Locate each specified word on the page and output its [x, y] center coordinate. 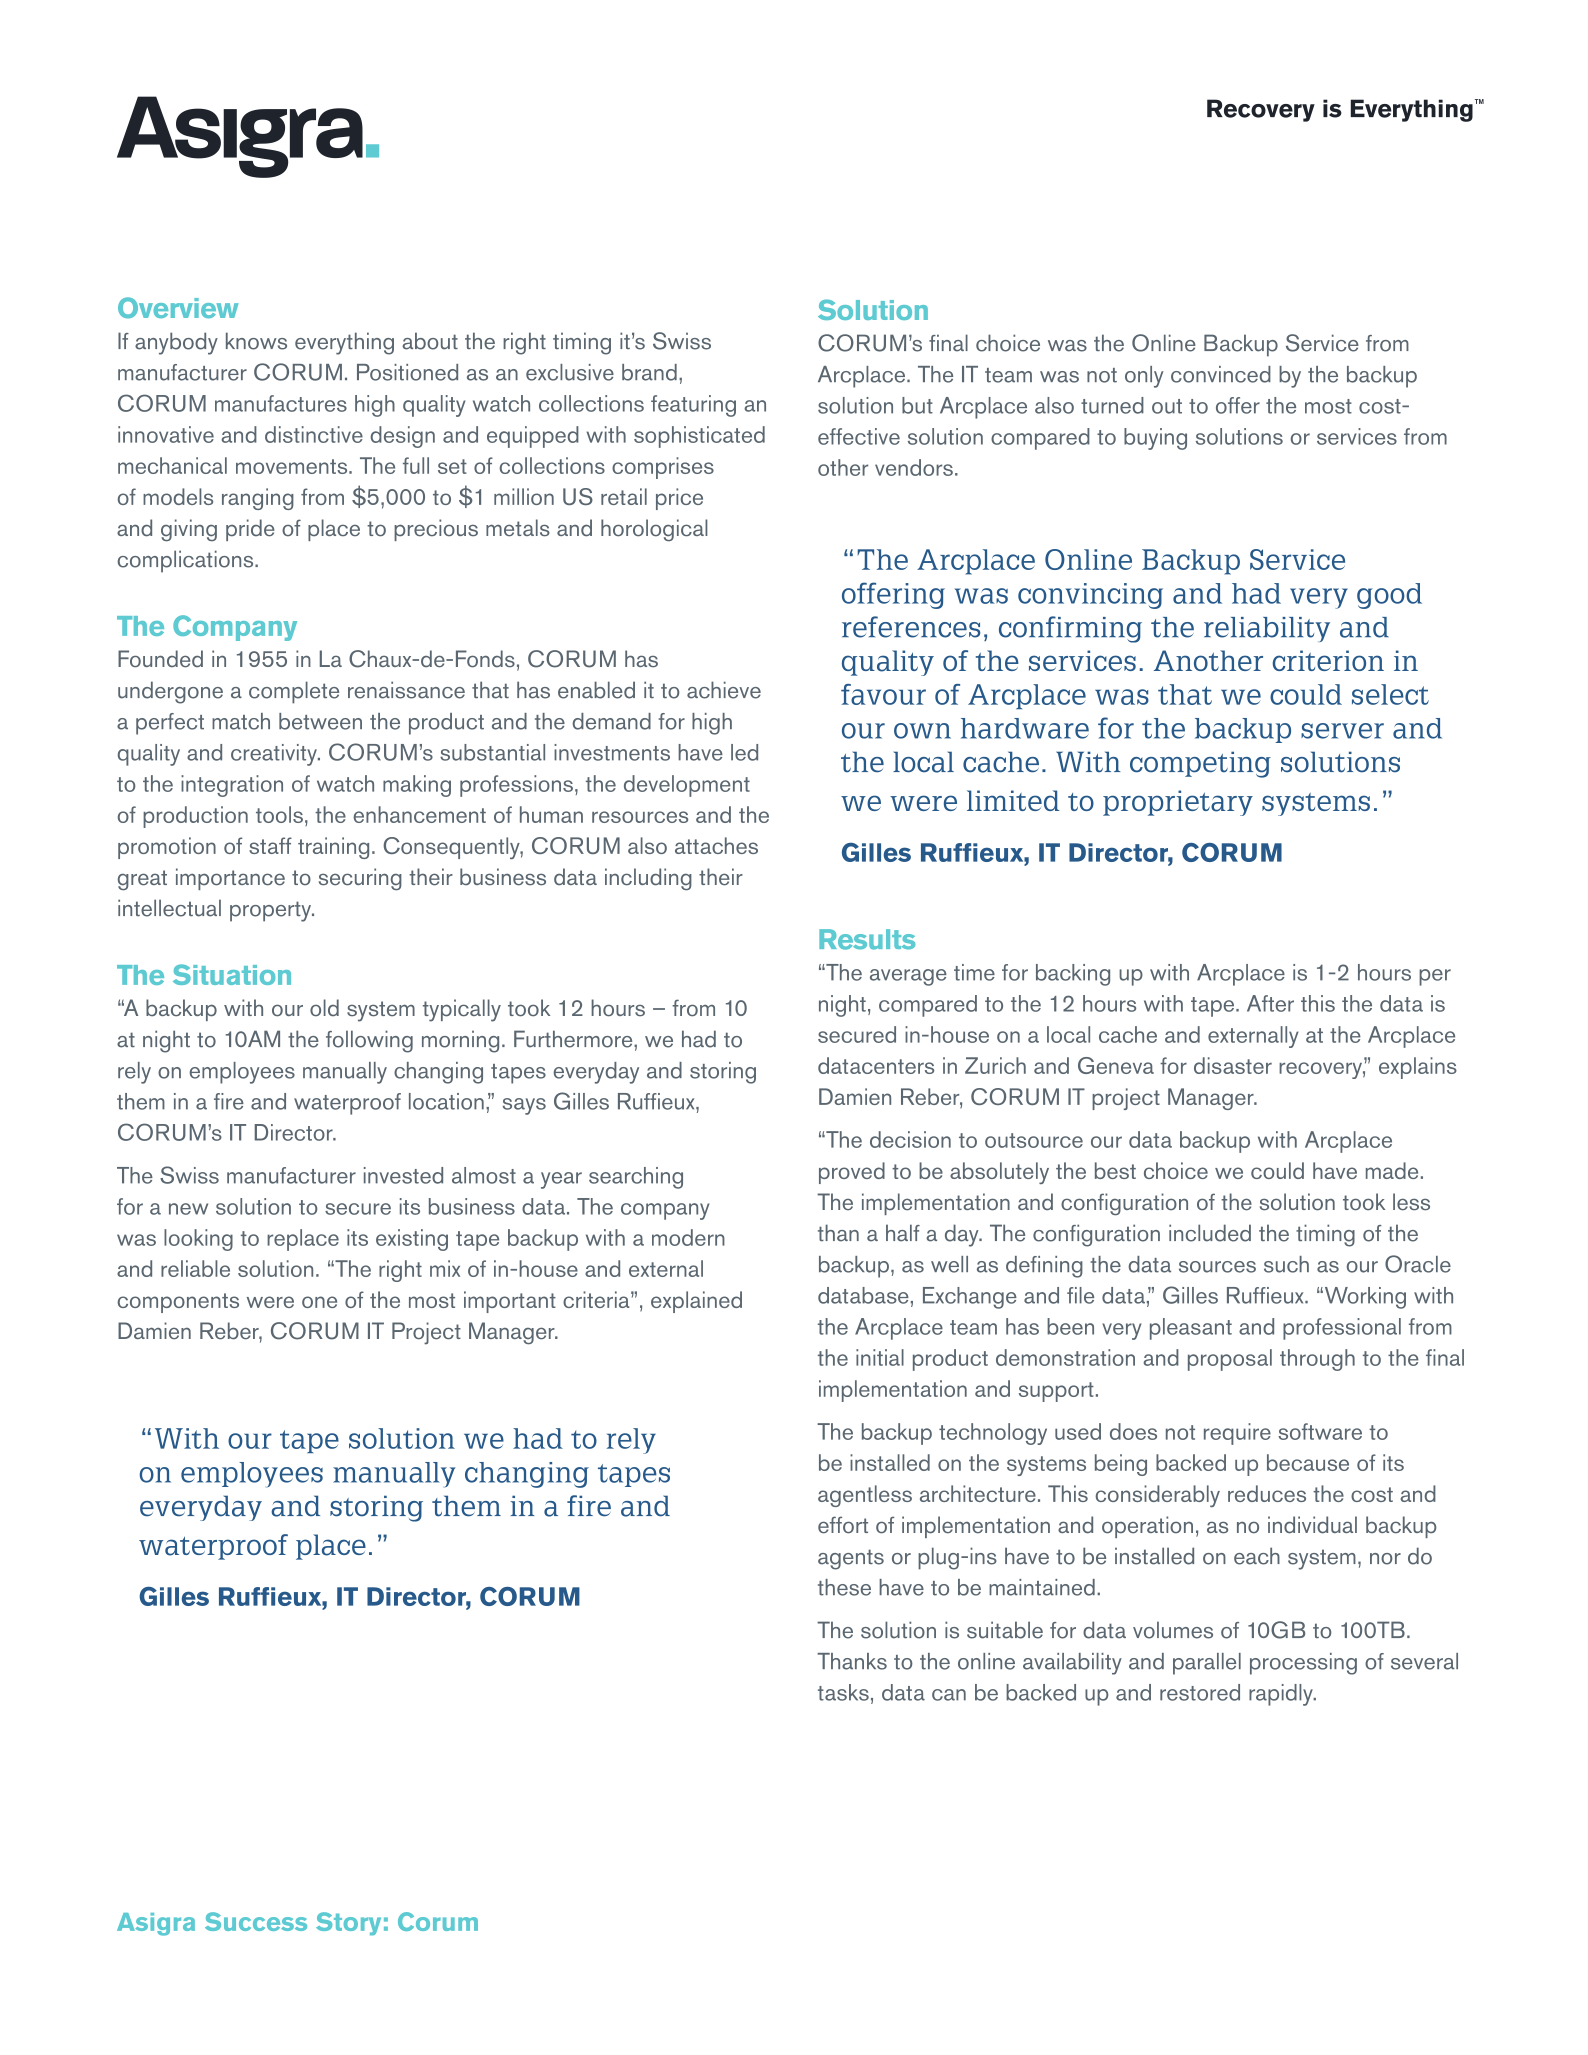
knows [256, 341]
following [369, 1041]
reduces [1267, 1493]
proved [852, 1173]
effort [843, 1525]
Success [256, 1921]
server [1342, 731]
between [320, 721]
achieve [724, 690]
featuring [693, 406]
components [178, 1303]
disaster [1233, 1065]
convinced [1221, 374]
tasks [843, 1692]
